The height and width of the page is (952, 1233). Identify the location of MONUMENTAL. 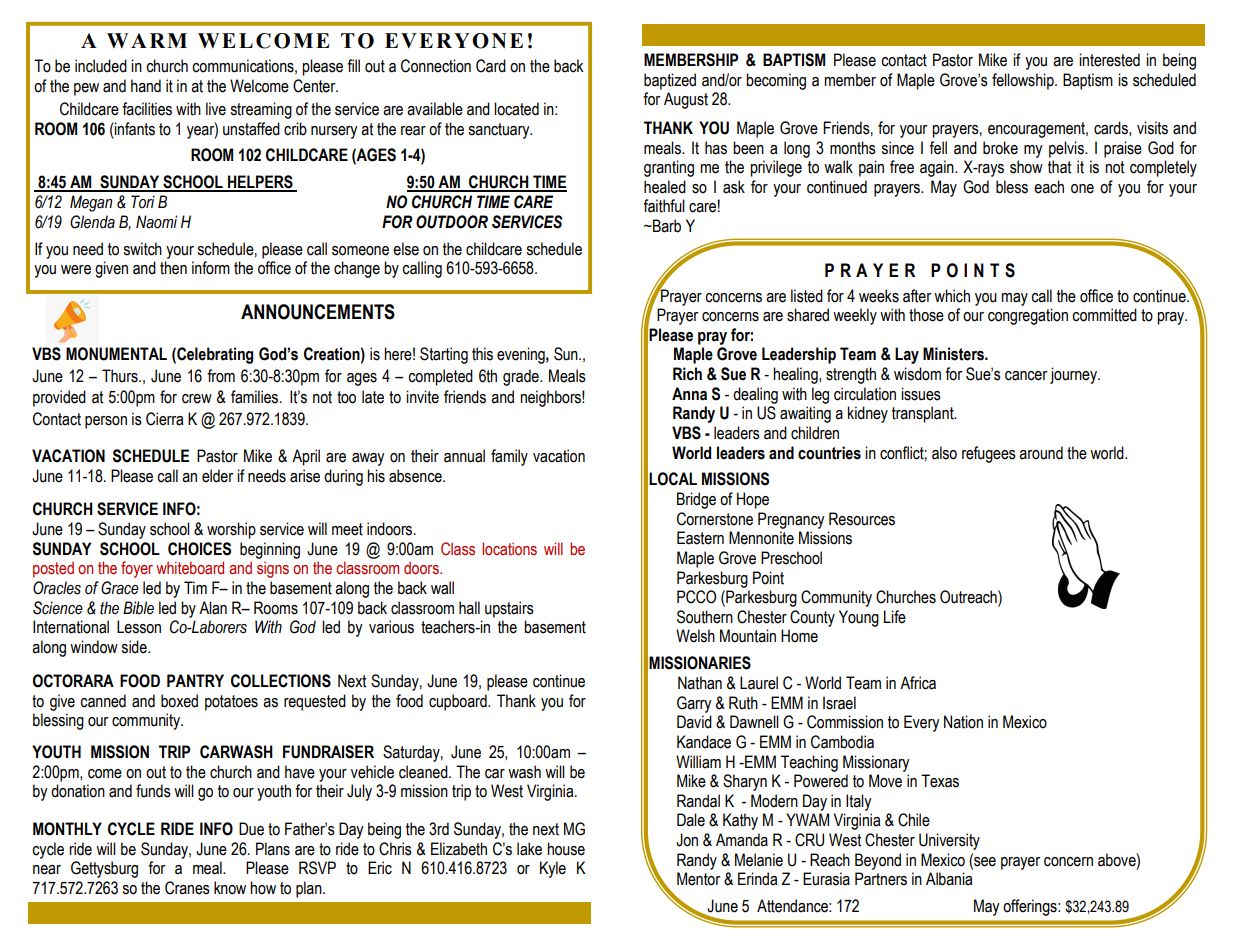
(116, 354).
